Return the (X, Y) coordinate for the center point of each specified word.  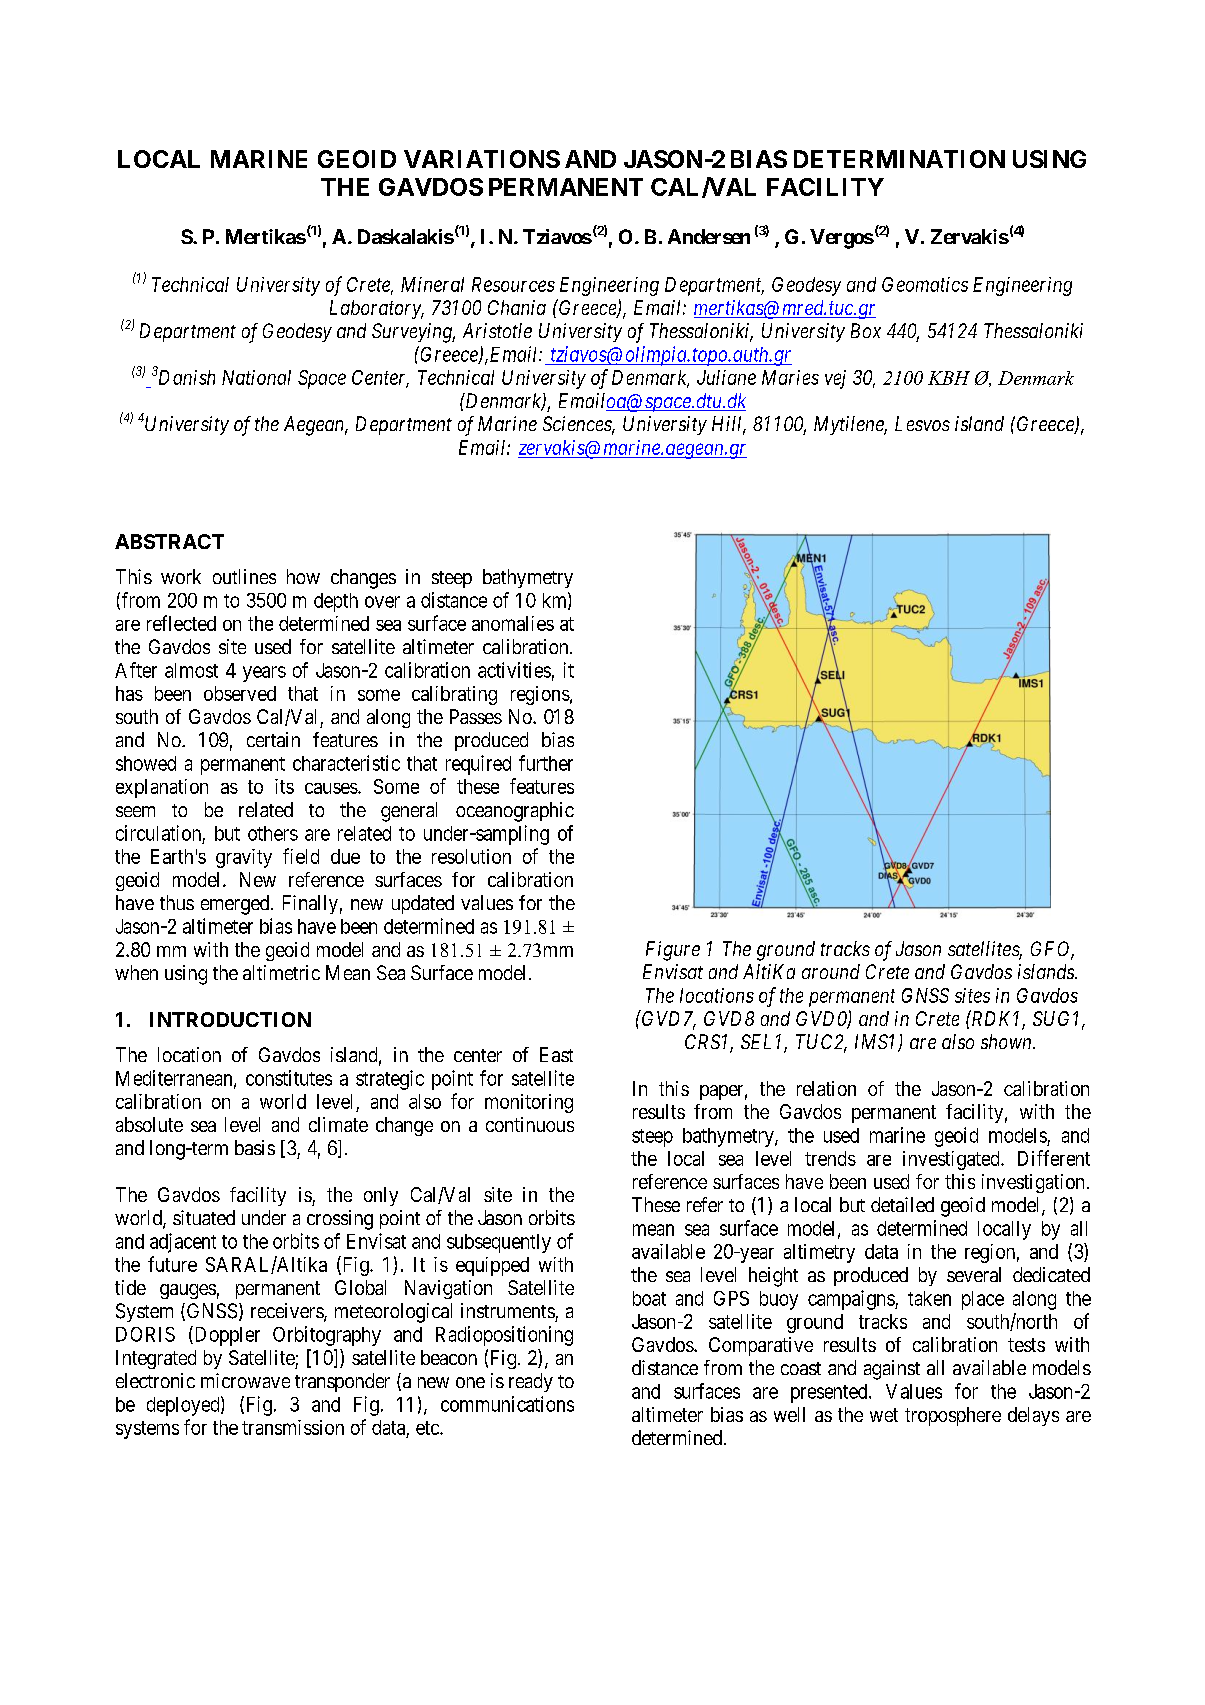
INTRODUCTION (230, 1019)
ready (531, 1382)
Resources (513, 284)
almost (191, 670)
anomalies (513, 623)
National (256, 377)
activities (514, 670)
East (556, 1054)
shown (1007, 1041)
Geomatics (925, 284)
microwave (245, 1380)
